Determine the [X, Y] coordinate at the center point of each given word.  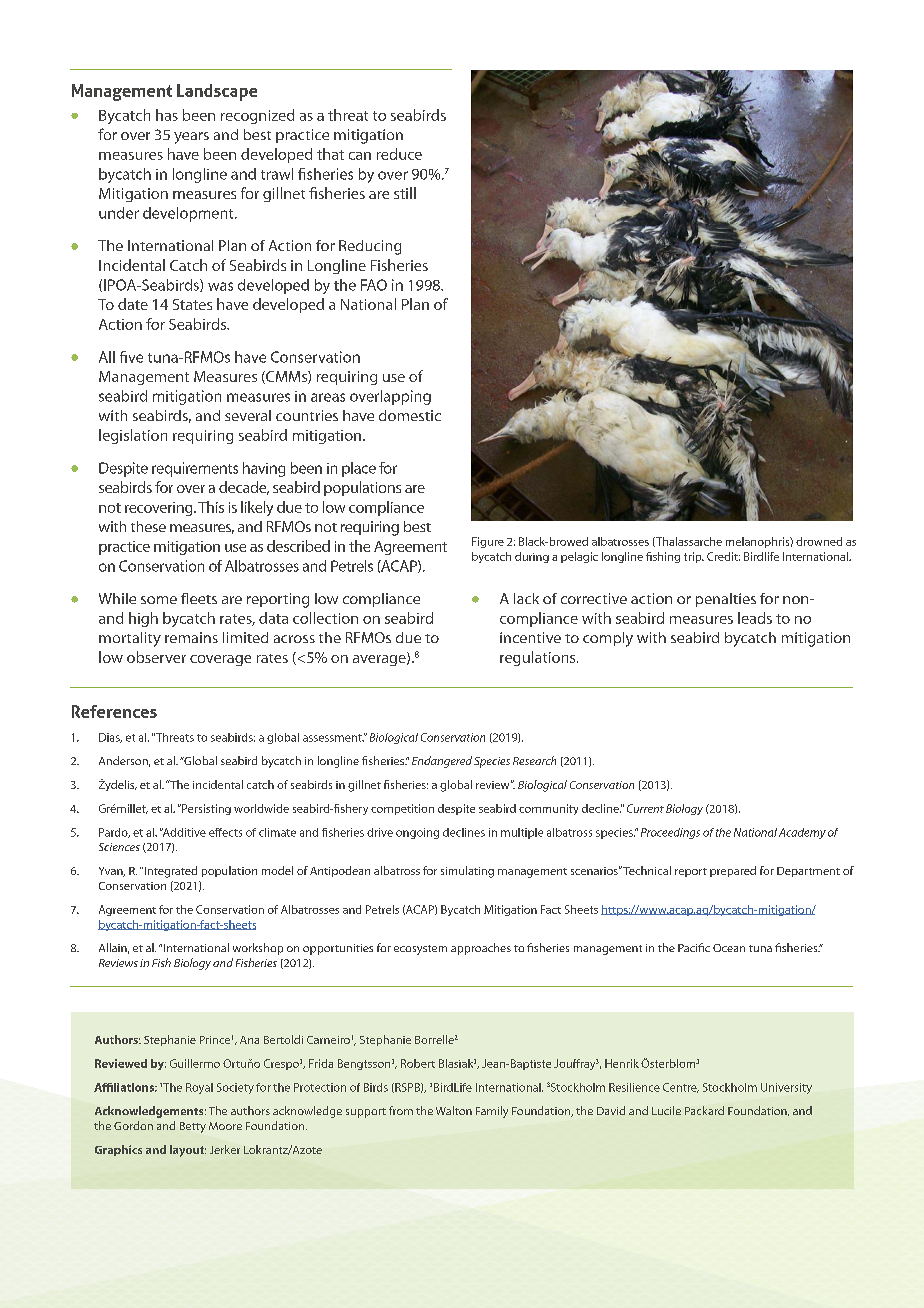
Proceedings [670, 833]
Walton [454, 1110]
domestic [410, 415]
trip [694, 557]
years [191, 138]
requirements [195, 469]
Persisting [205, 809]
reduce [399, 154]
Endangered [442, 762]
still [405, 193]
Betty [193, 1127]
